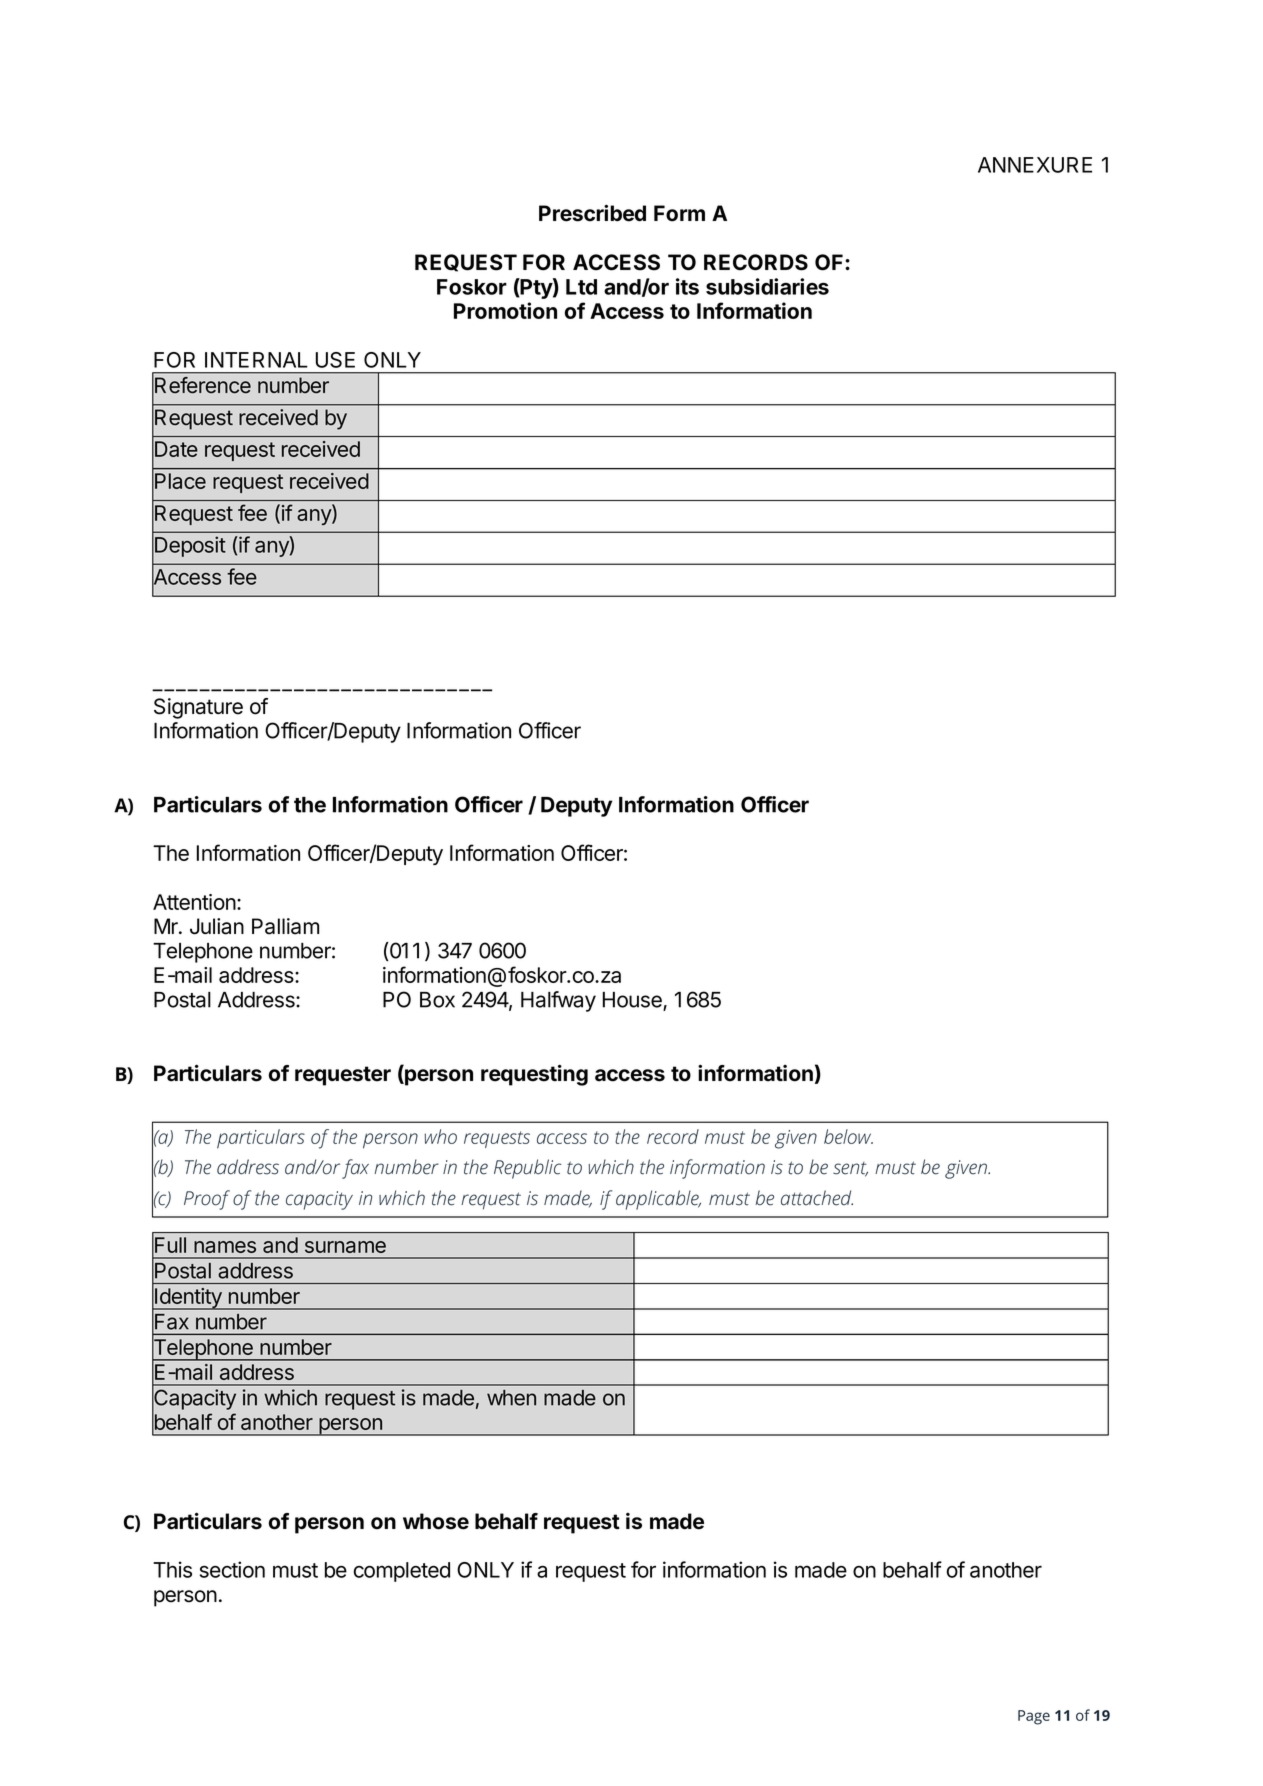  I want to click on House, so click(633, 1001).
